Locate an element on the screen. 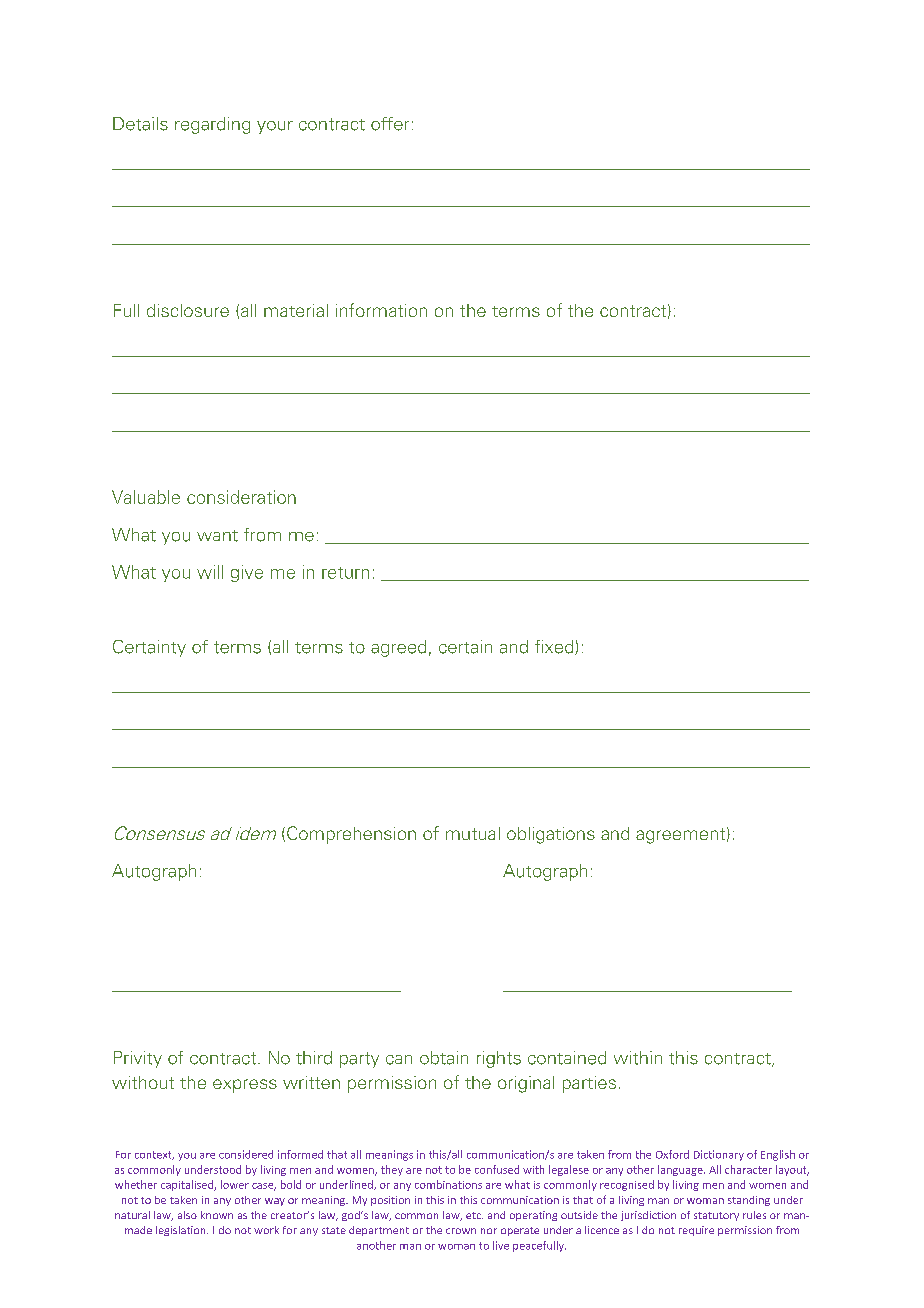 The width and height of the screenshot is (924, 1308). agreed is located at coordinates (398, 648).
